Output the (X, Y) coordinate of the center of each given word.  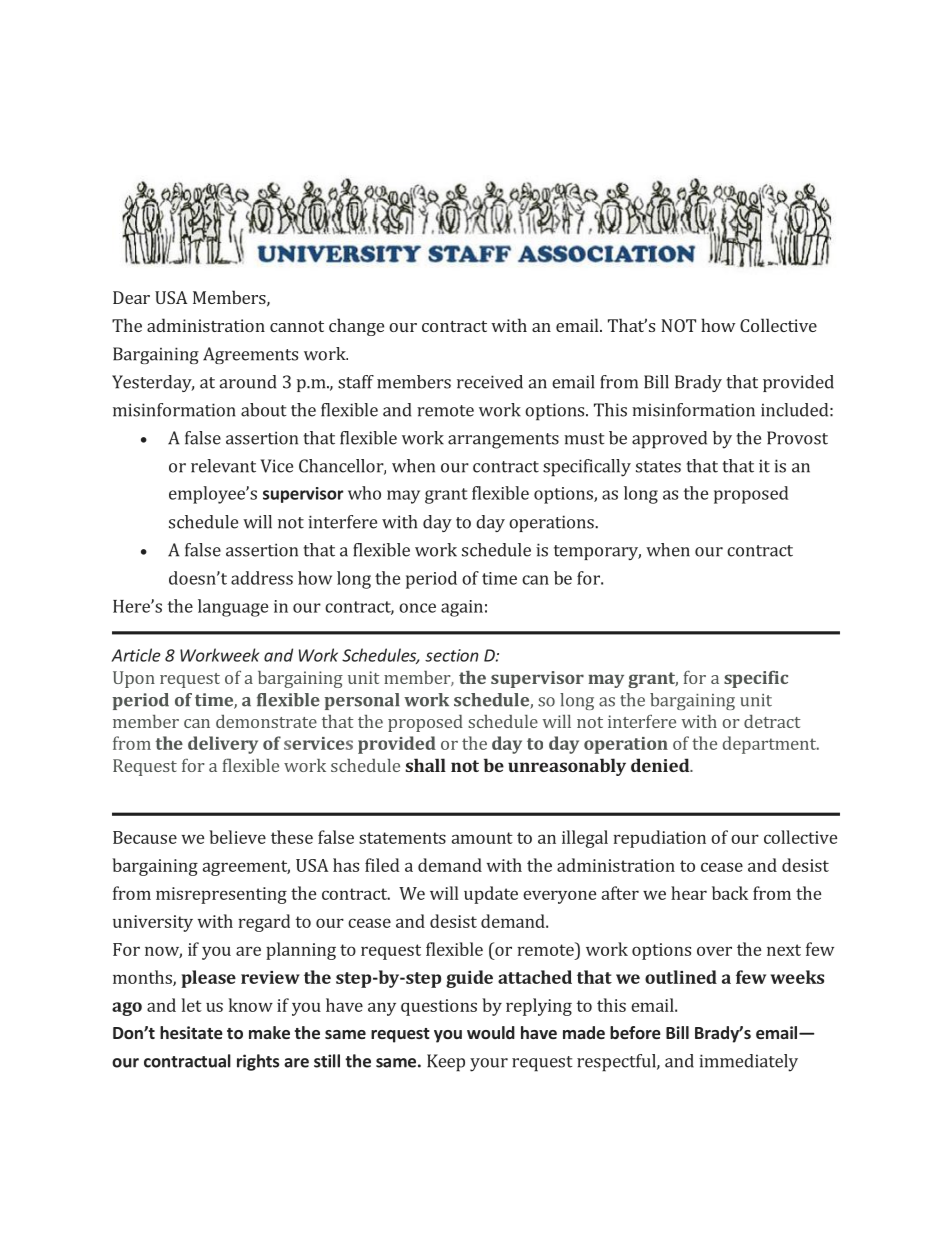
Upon (134, 679)
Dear (131, 297)
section (452, 655)
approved (669, 440)
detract (772, 721)
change (356, 327)
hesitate (191, 1032)
